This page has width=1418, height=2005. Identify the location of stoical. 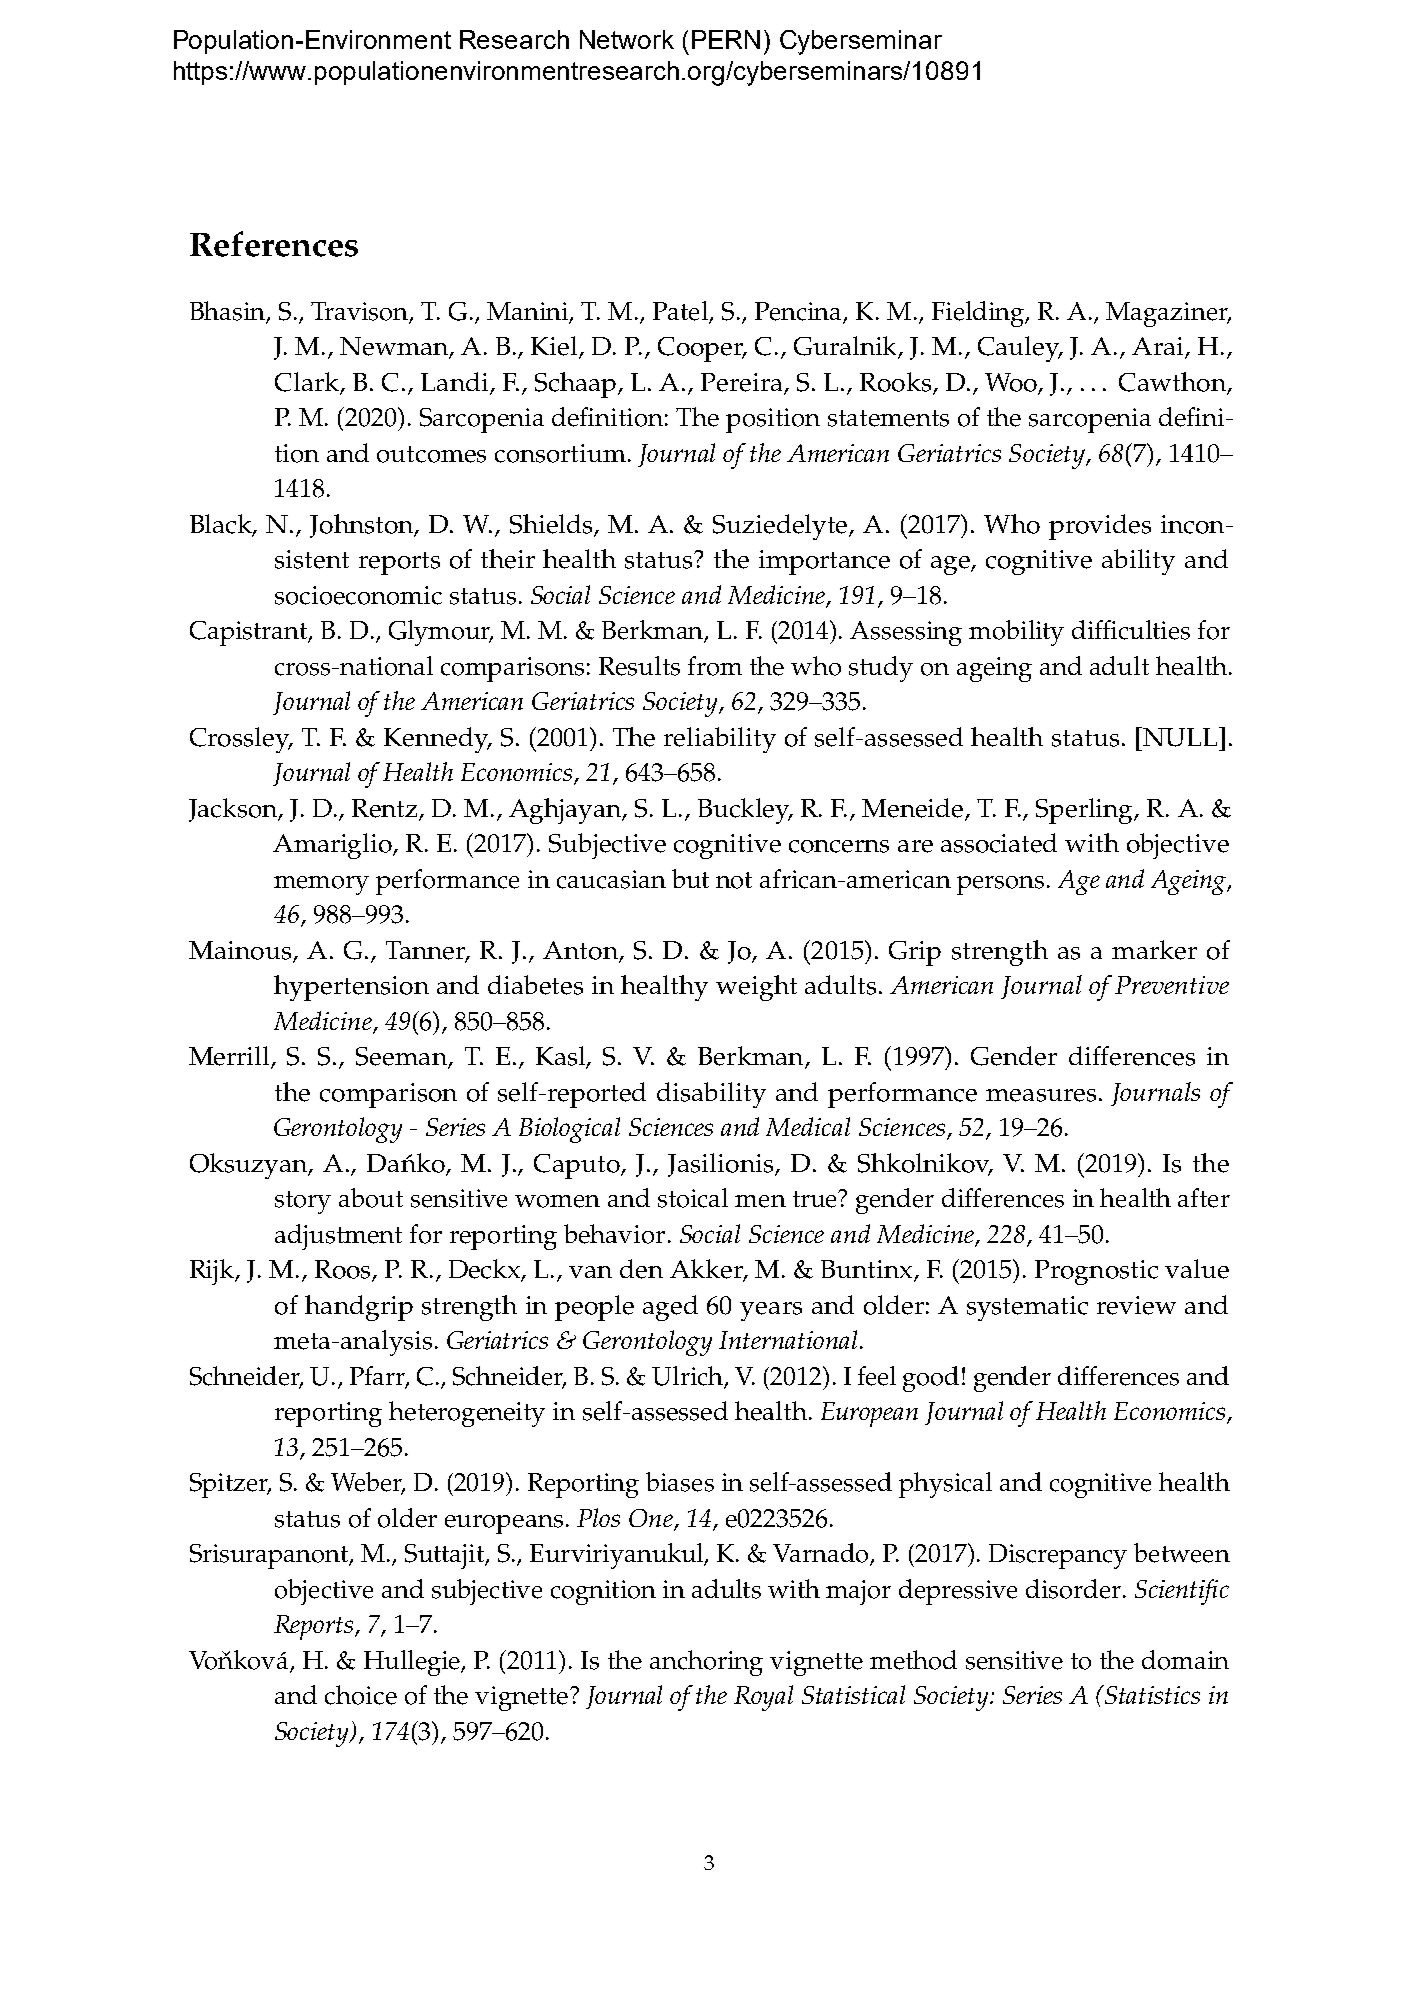
(693, 1198).
